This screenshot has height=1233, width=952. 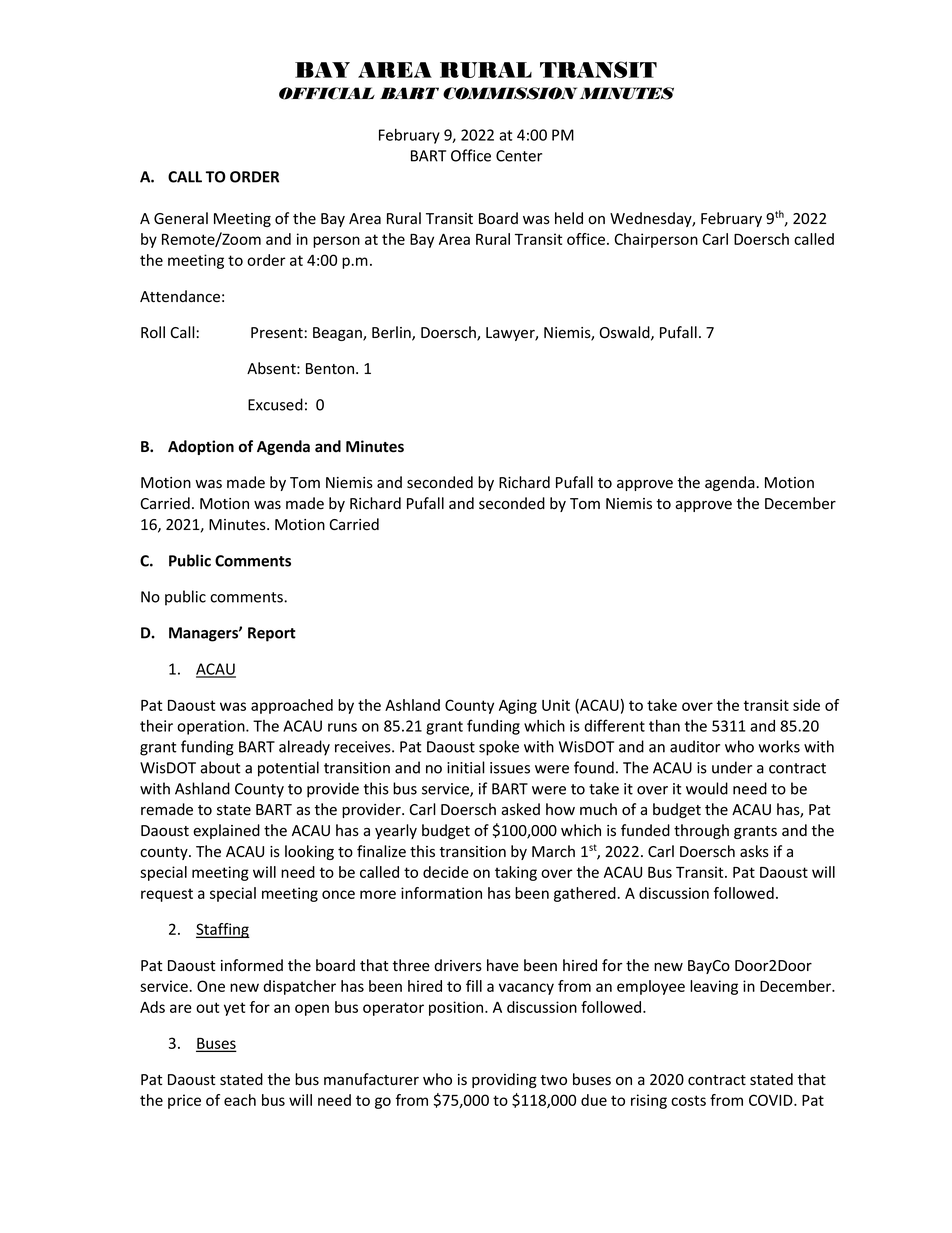 What do you see at coordinates (519, 156) in the screenshot?
I see `Center` at bounding box center [519, 156].
